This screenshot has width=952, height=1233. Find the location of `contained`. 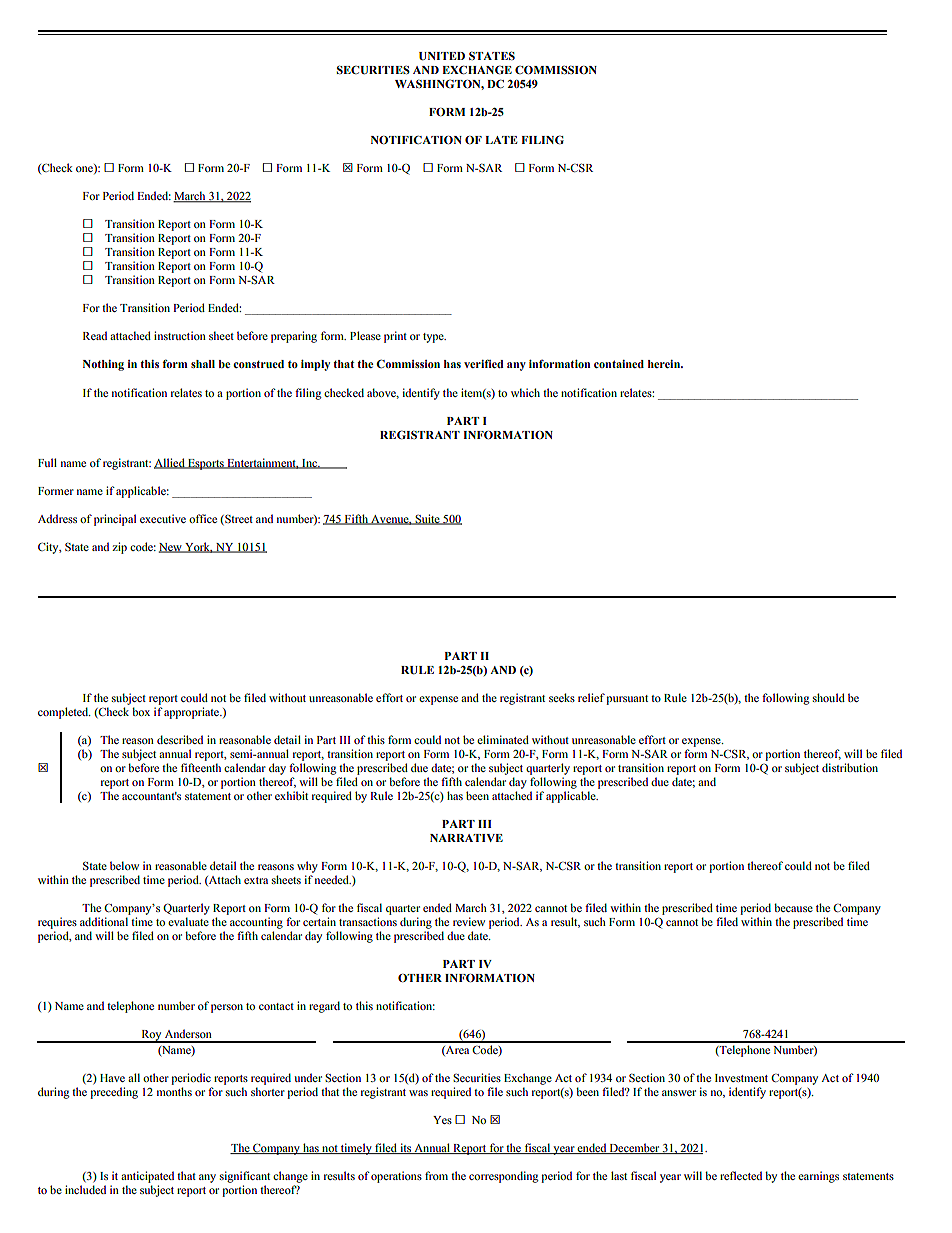

contained is located at coordinates (619, 364).
